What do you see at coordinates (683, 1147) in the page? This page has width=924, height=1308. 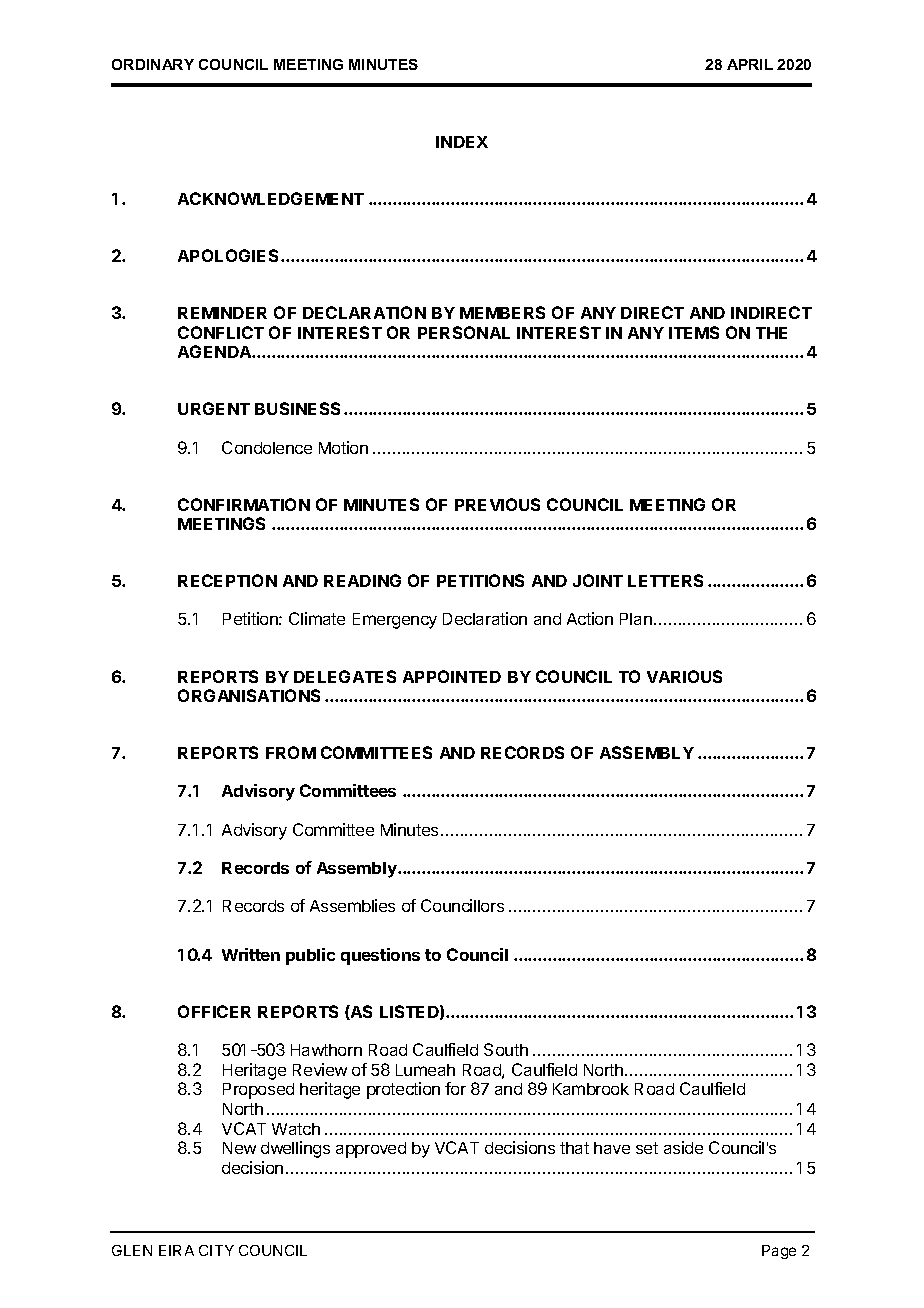 I see `aside` at bounding box center [683, 1147].
